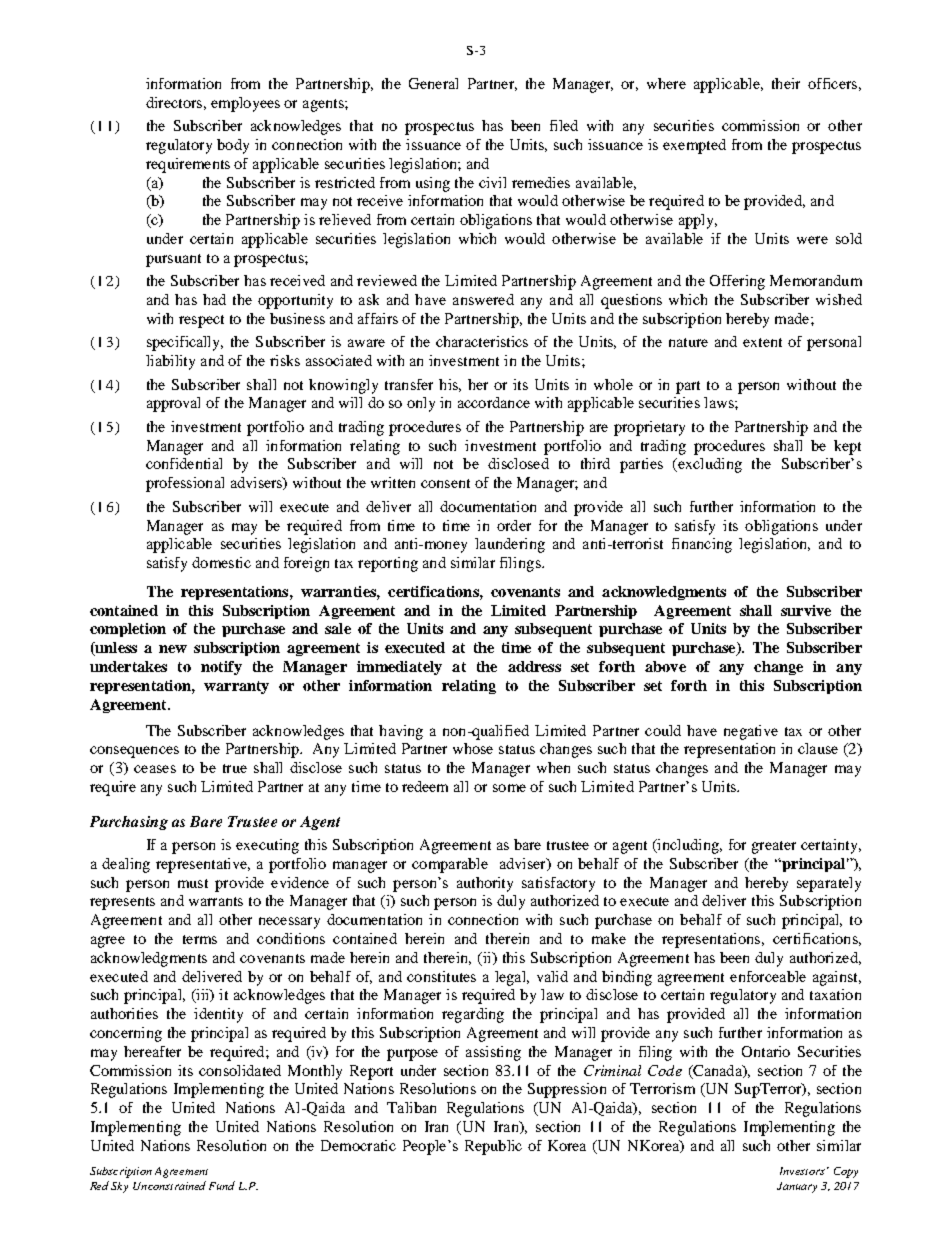 The height and width of the screenshot is (1233, 952). What do you see at coordinates (509, 788) in the screenshot?
I see `some` at bounding box center [509, 788].
